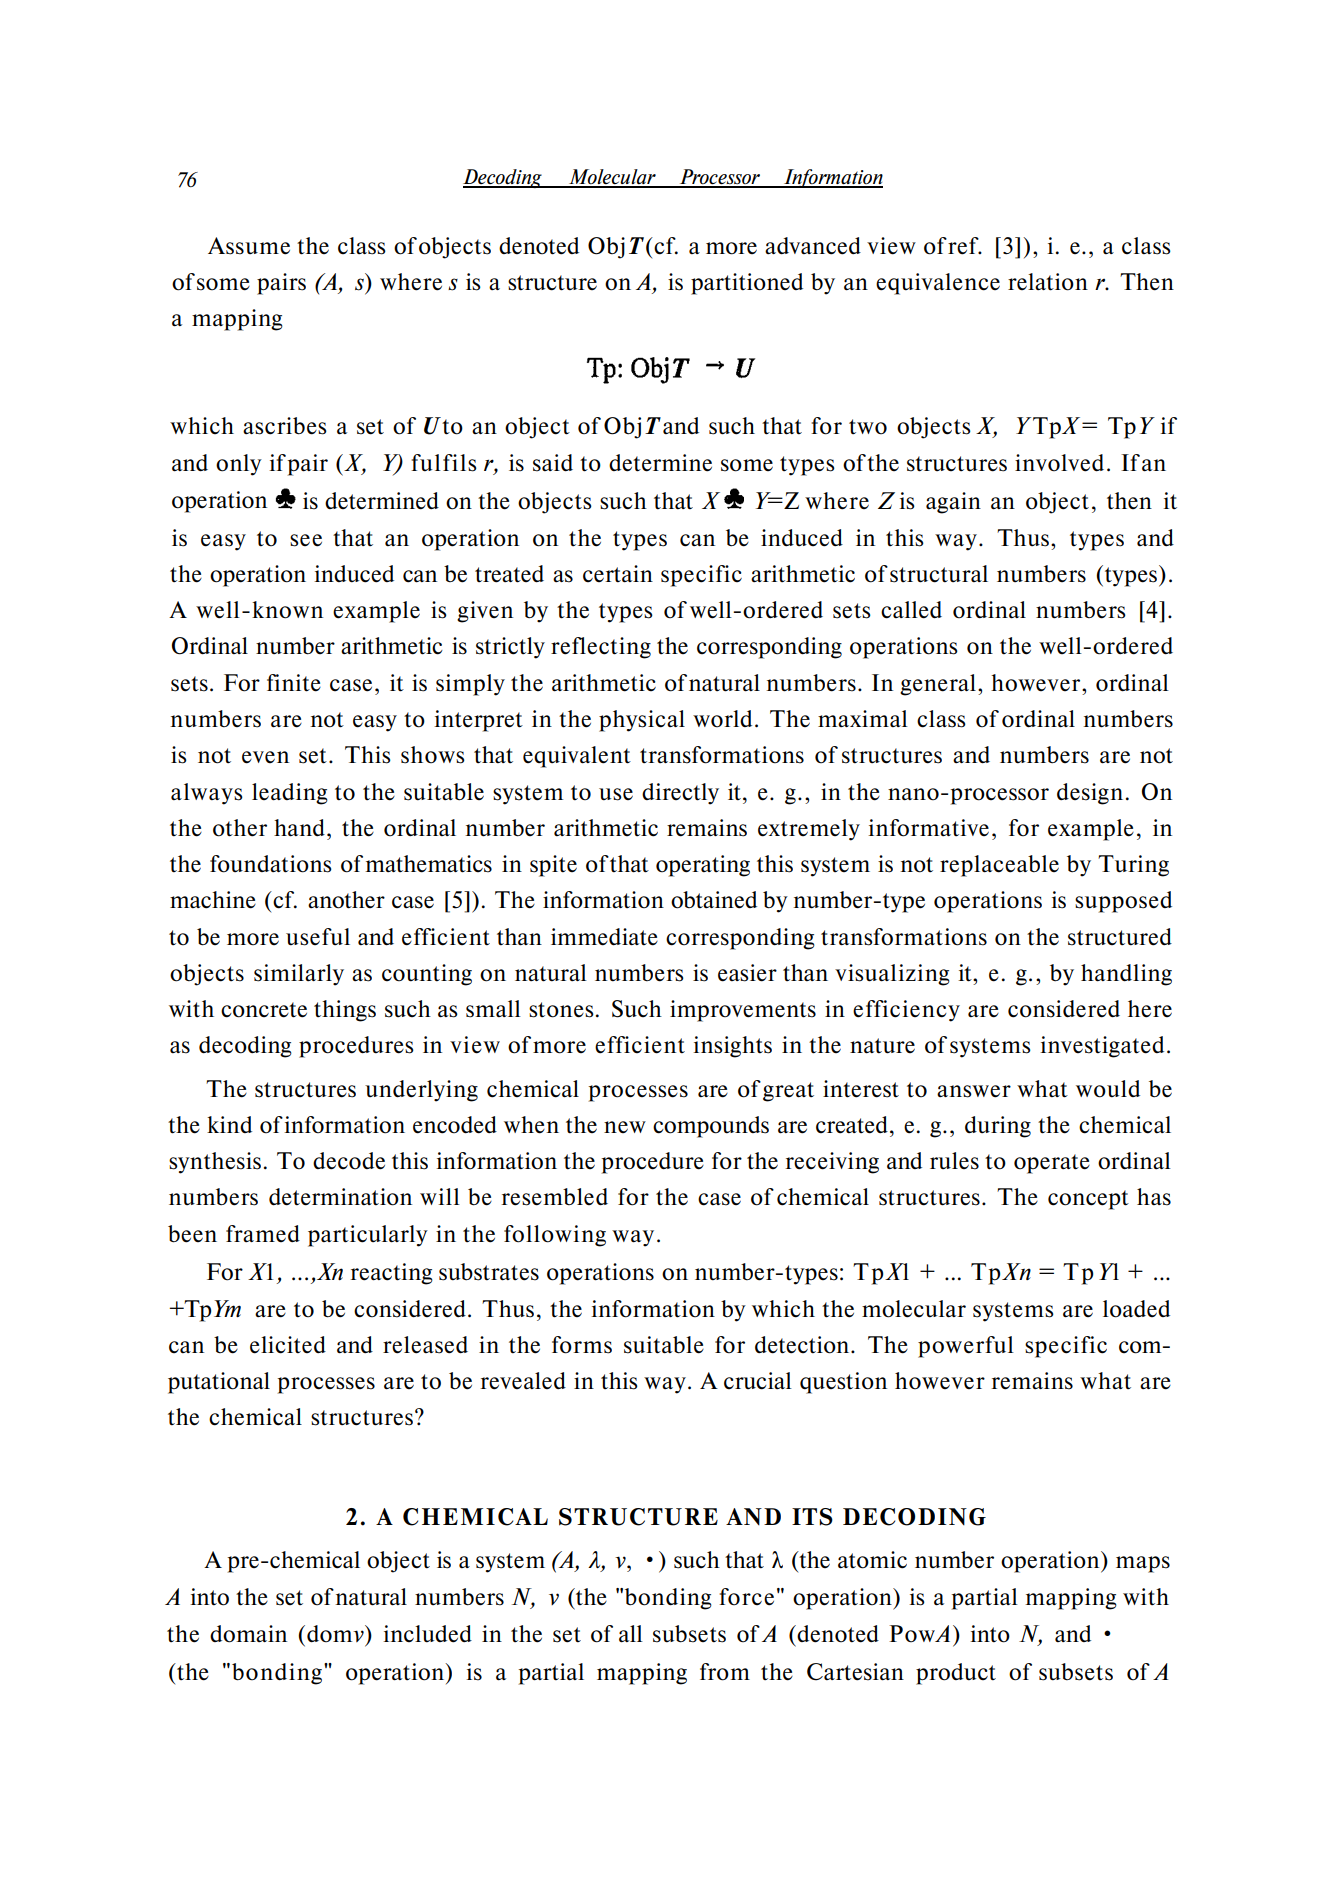 The image size is (1322, 1878). What do you see at coordinates (248, 1634) in the page?
I see `domain` at bounding box center [248, 1634].
